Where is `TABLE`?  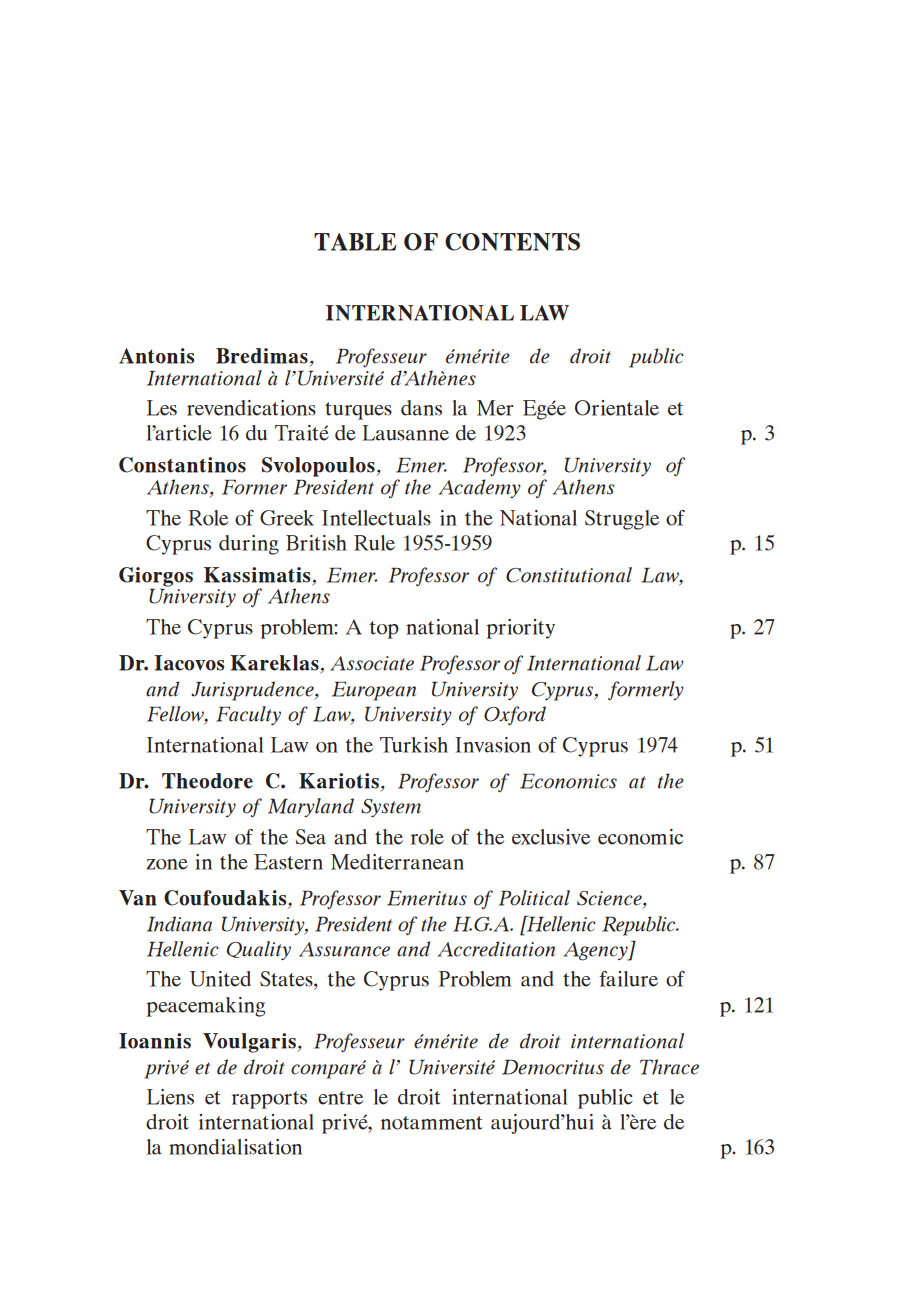
TABLE is located at coordinates (355, 242).
